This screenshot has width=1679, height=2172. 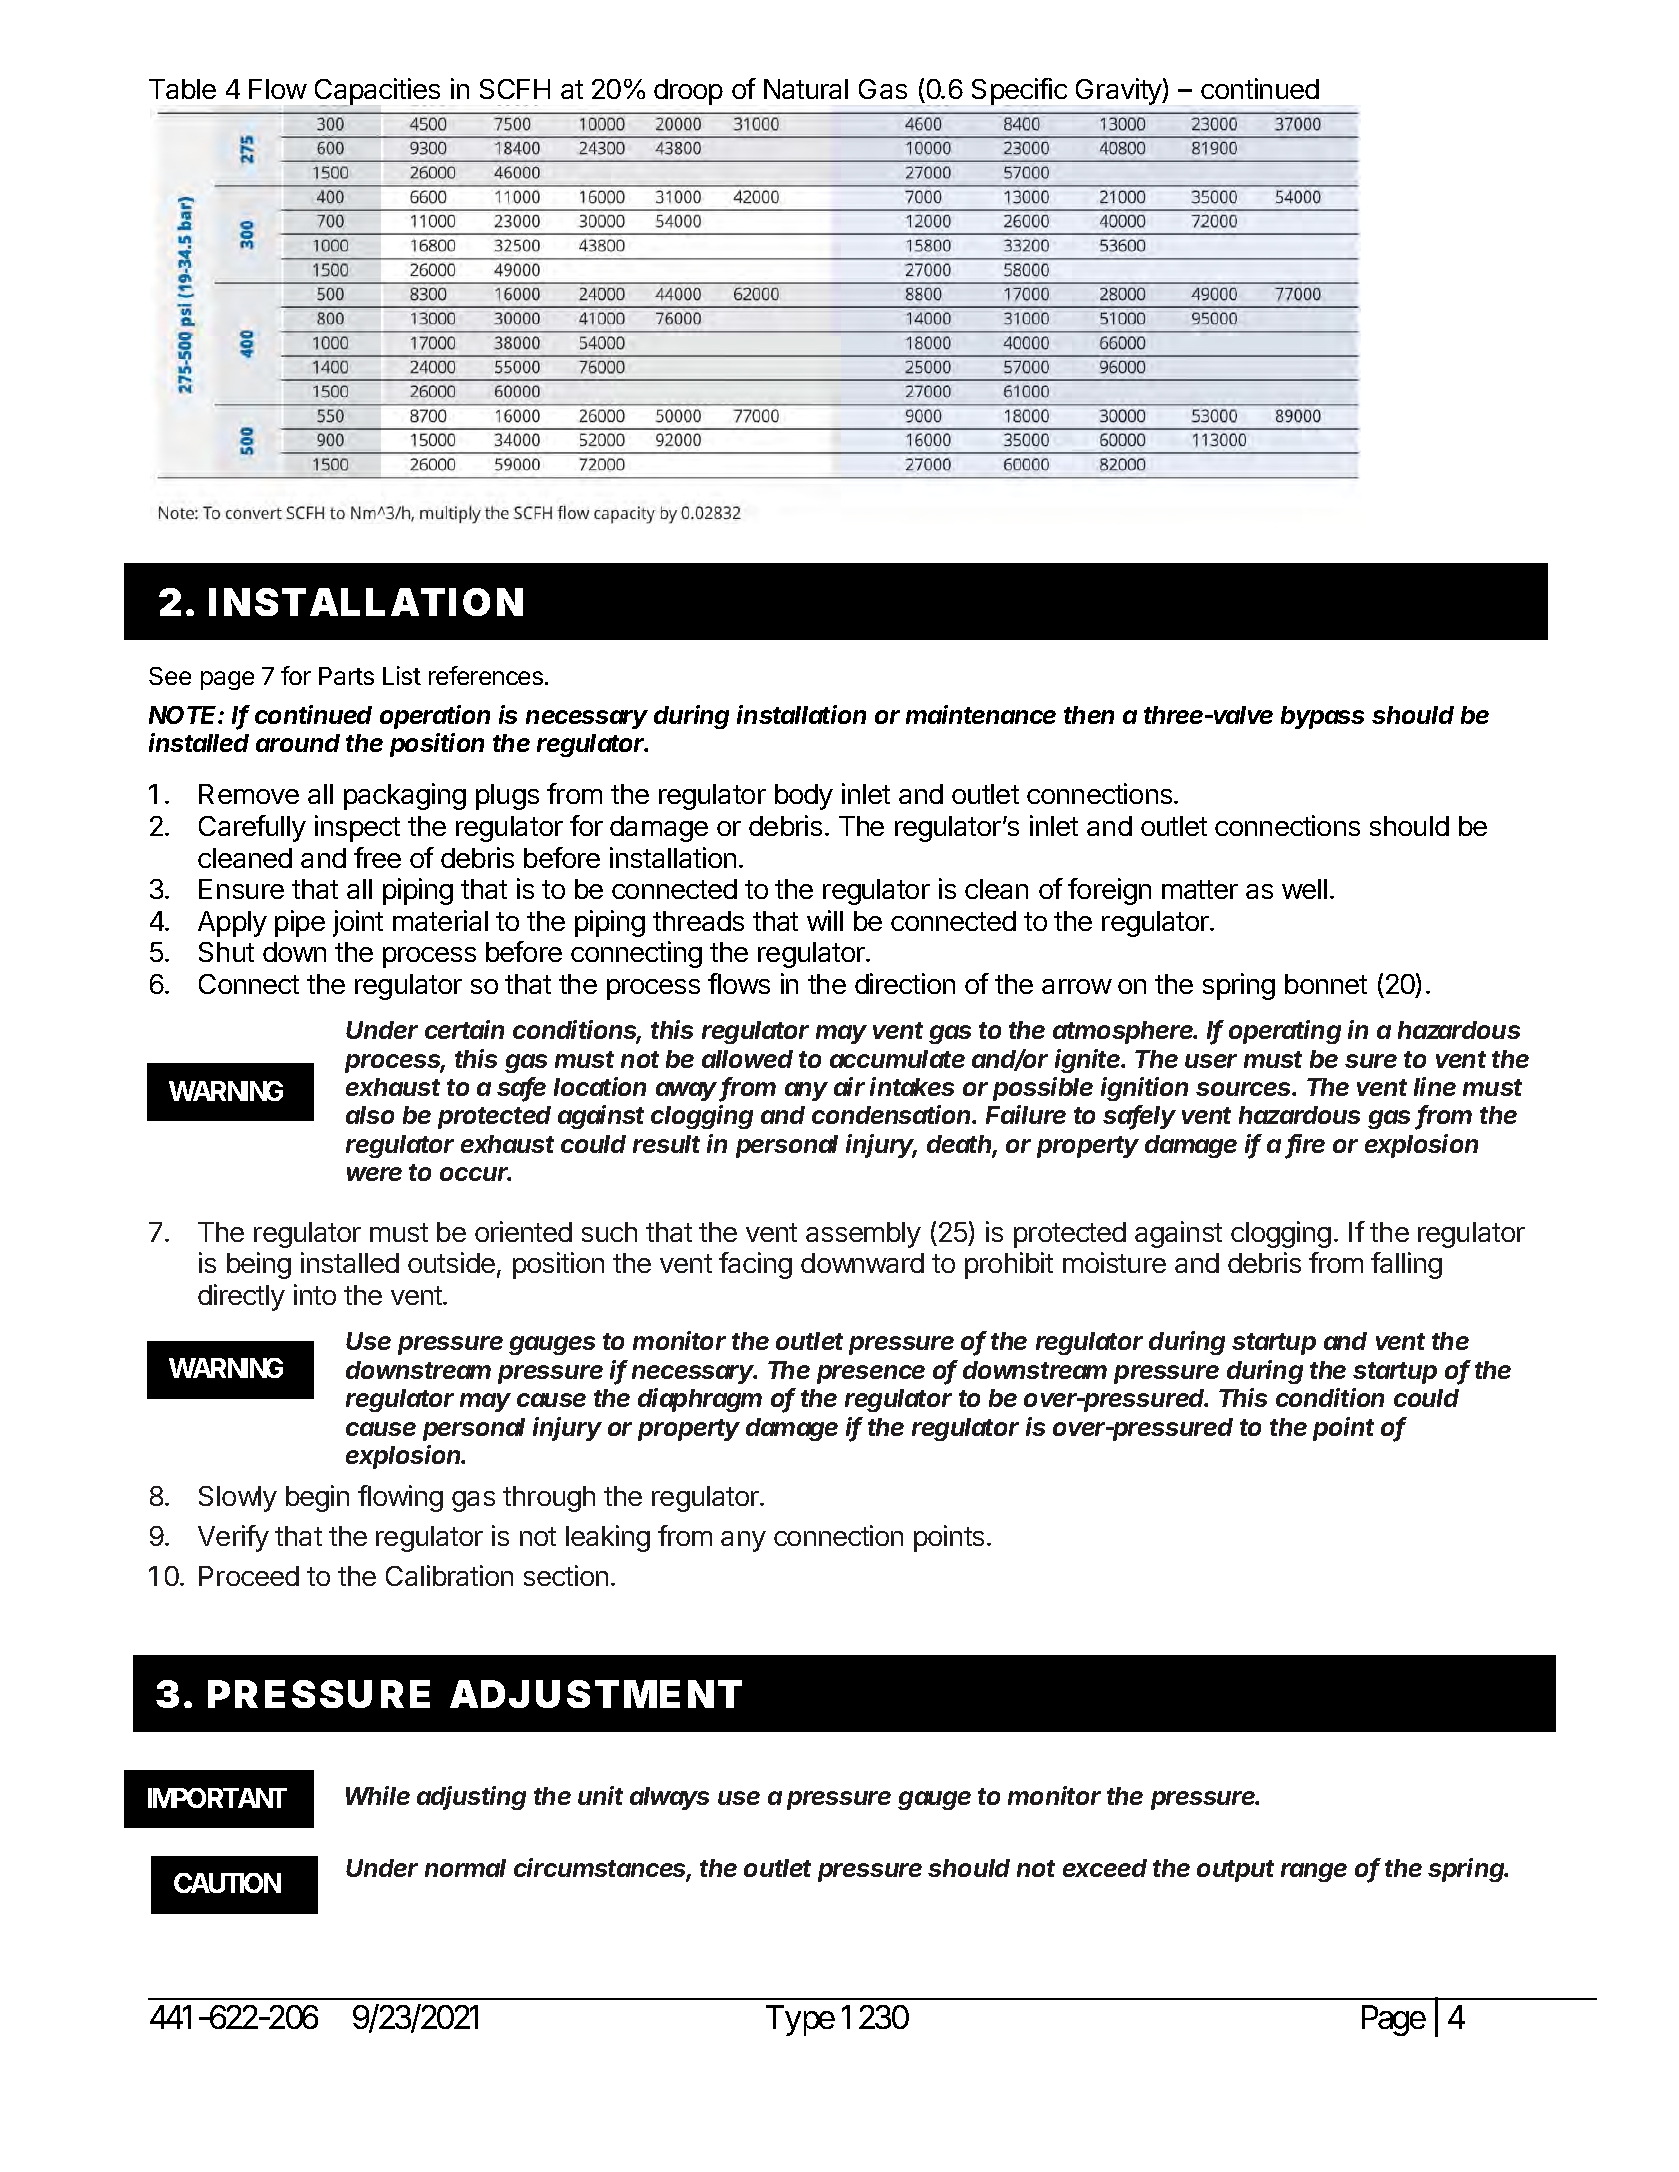 What do you see at coordinates (1019, 92) in the screenshot?
I see `Specific` at bounding box center [1019, 92].
